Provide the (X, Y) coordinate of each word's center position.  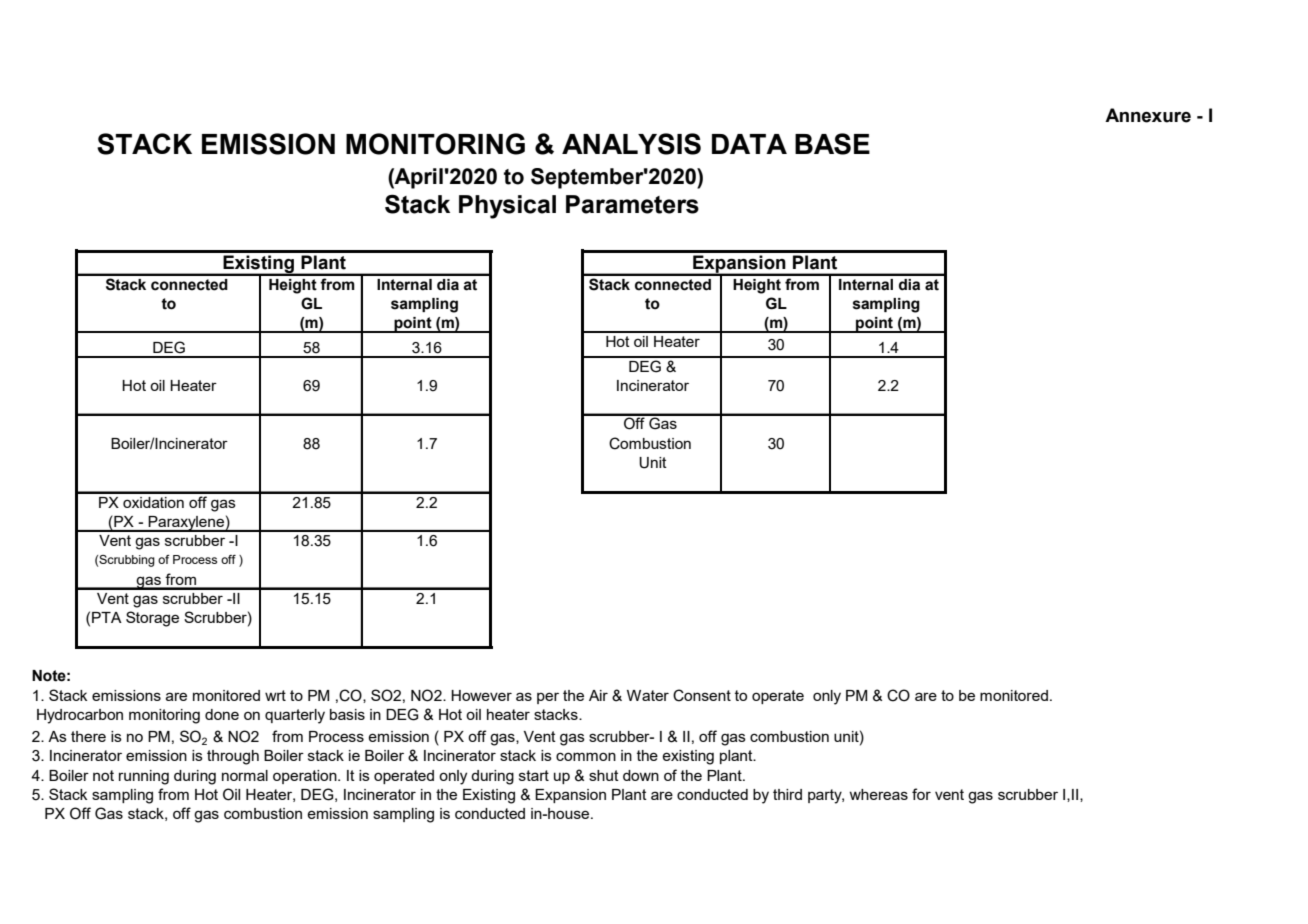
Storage (152, 619)
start (534, 775)
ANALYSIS (631, 144)
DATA (749, 144)
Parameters (632, 204)
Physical (507, 207)
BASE (832, 144)
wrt (275, 695)
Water (648, 695)
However (481, 695)
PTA (107, 617)
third (787, 794)
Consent (702, 695)
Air (598, 695)
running (144, 777)
